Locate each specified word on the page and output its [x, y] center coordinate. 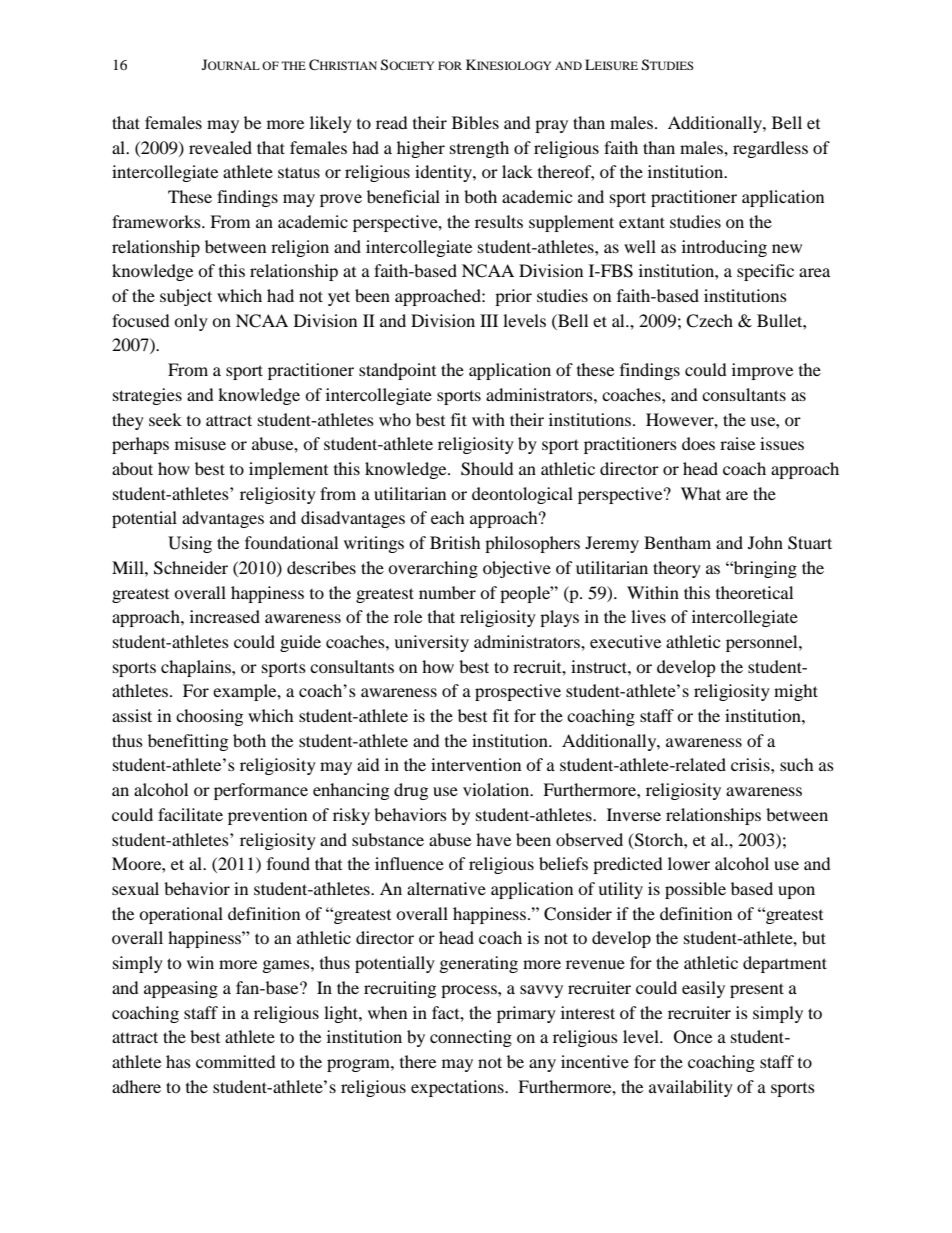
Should [487, 469]
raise [737, 443]
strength [479, 149]
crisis [751, 764]
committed [236, 1061]
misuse [200, 443]
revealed [220, 147]
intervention [476, 764]
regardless [770, 149]
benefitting [188, 742]
